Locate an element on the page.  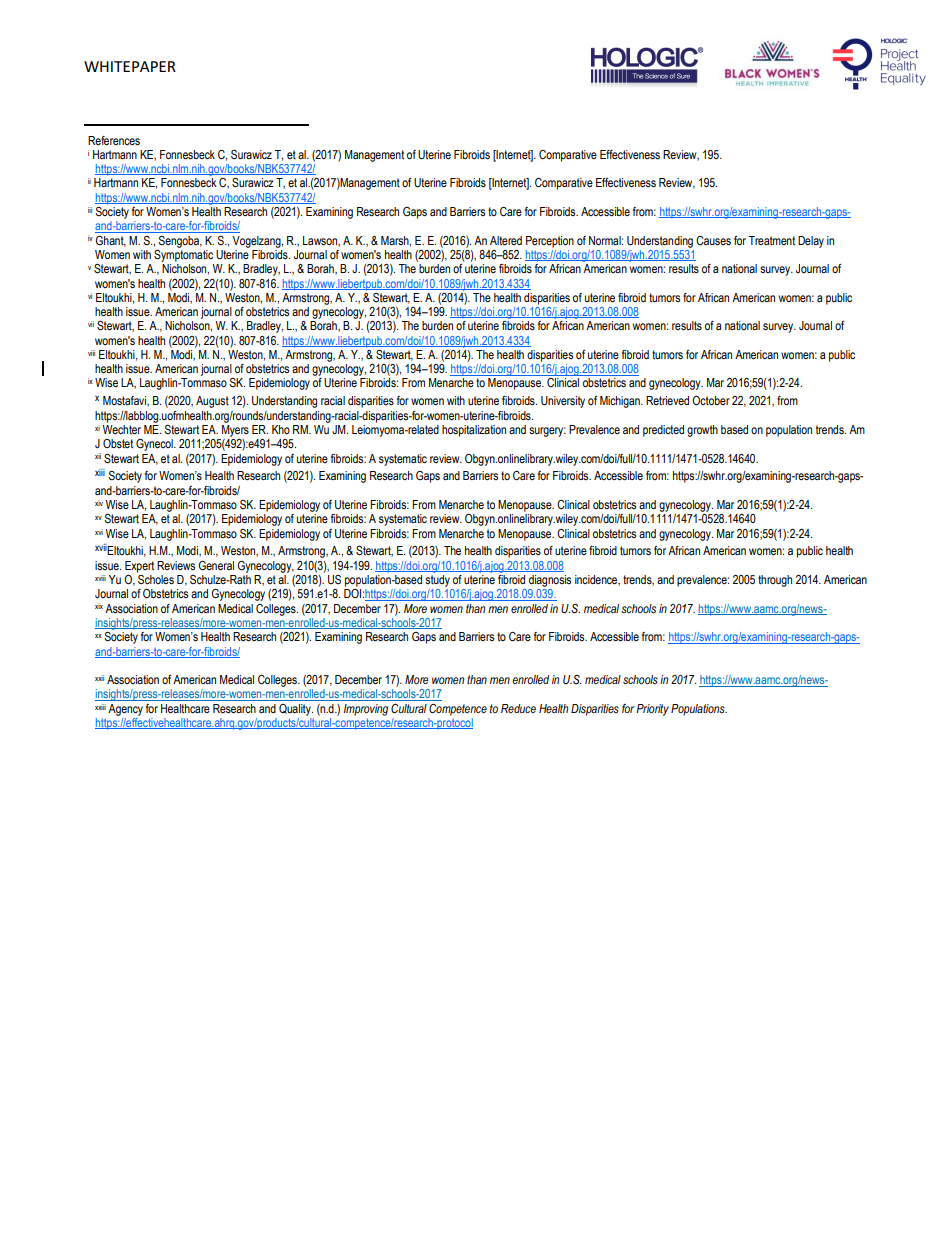
October is located at coordinates (711, 401).
